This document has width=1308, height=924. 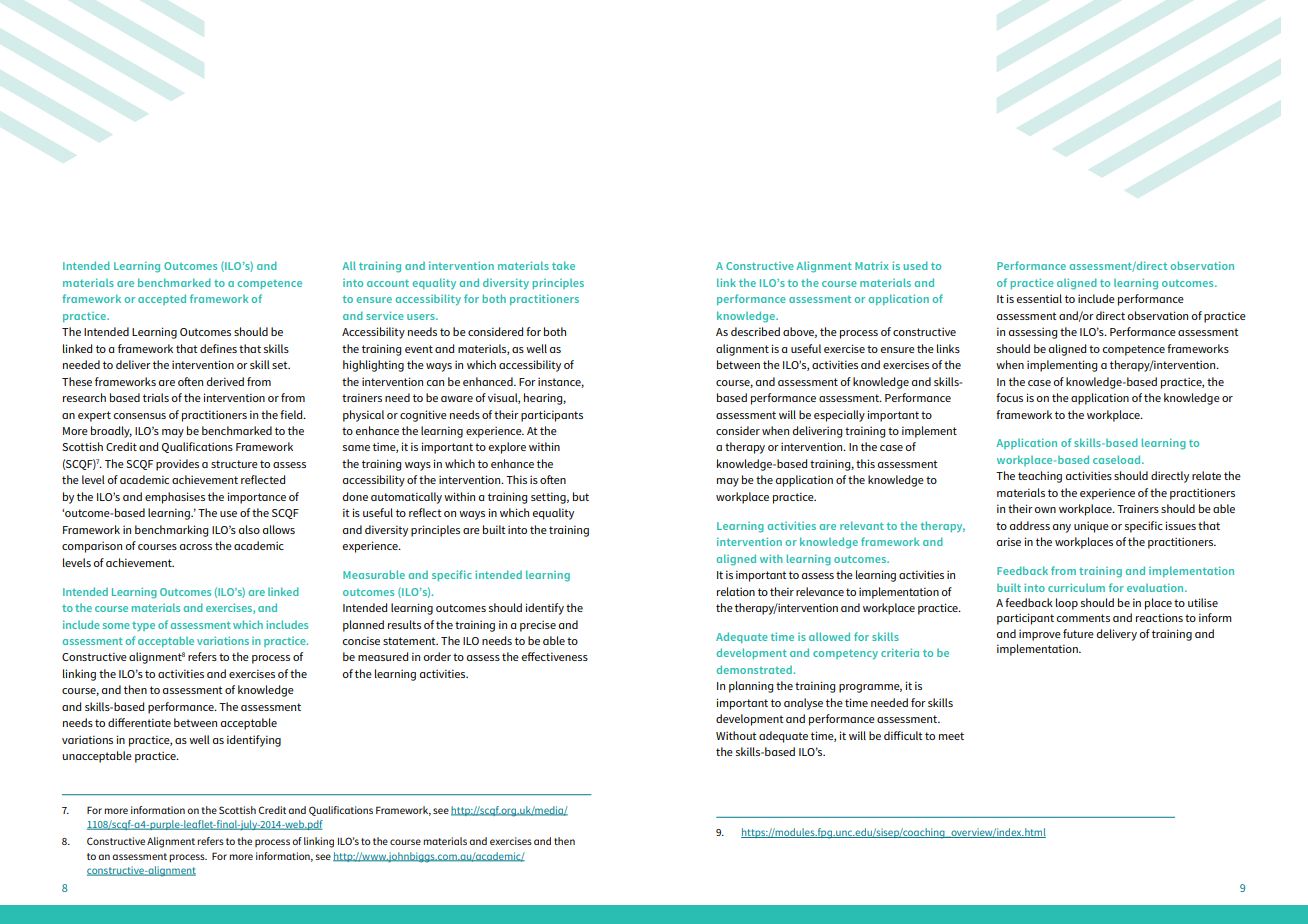 What do you see at coordinates (1076, 587) in the document?
I see `curriculum` at bounding box center [1076, 587].
